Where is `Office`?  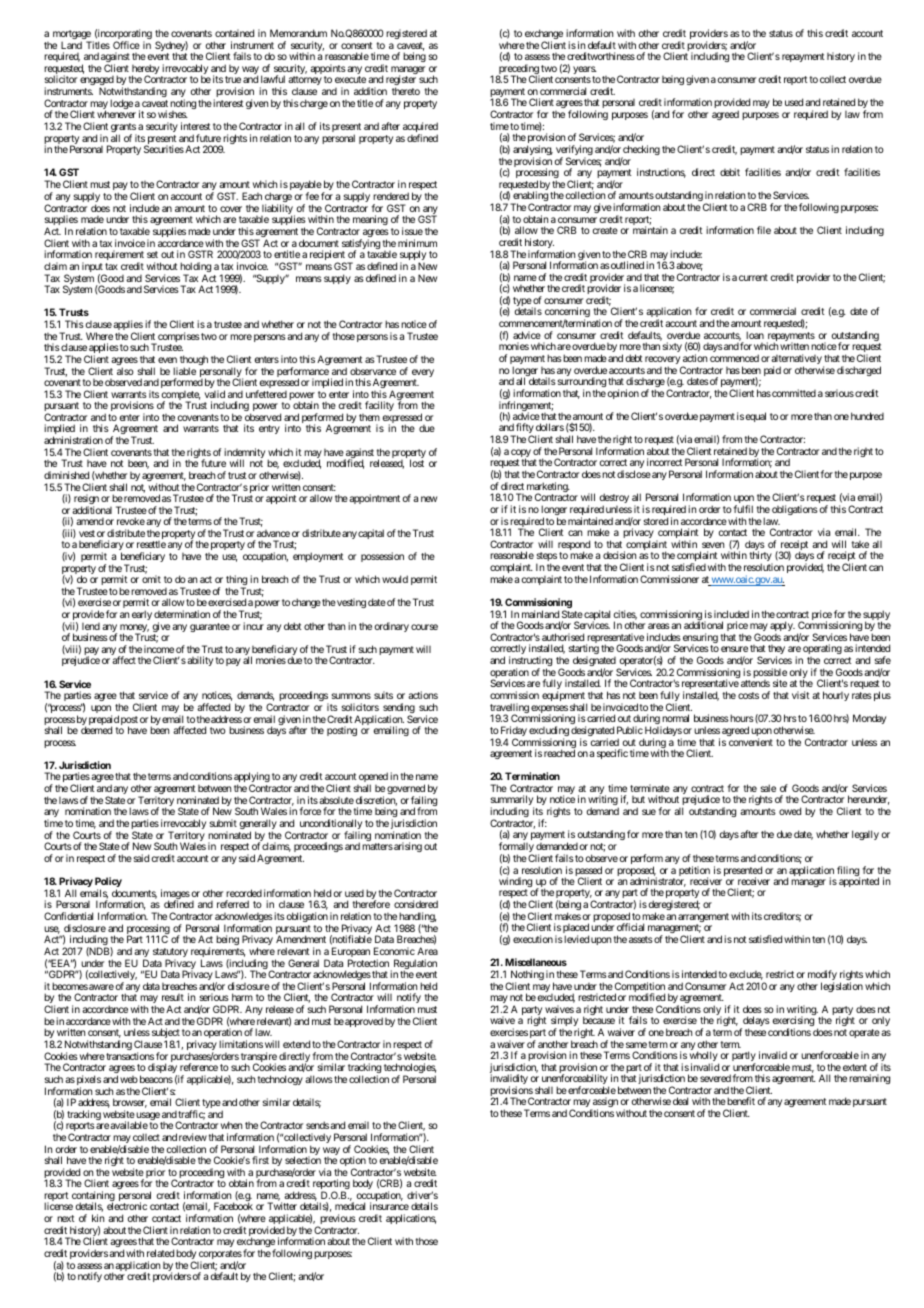 Office is located at coordinates (126, 45).
